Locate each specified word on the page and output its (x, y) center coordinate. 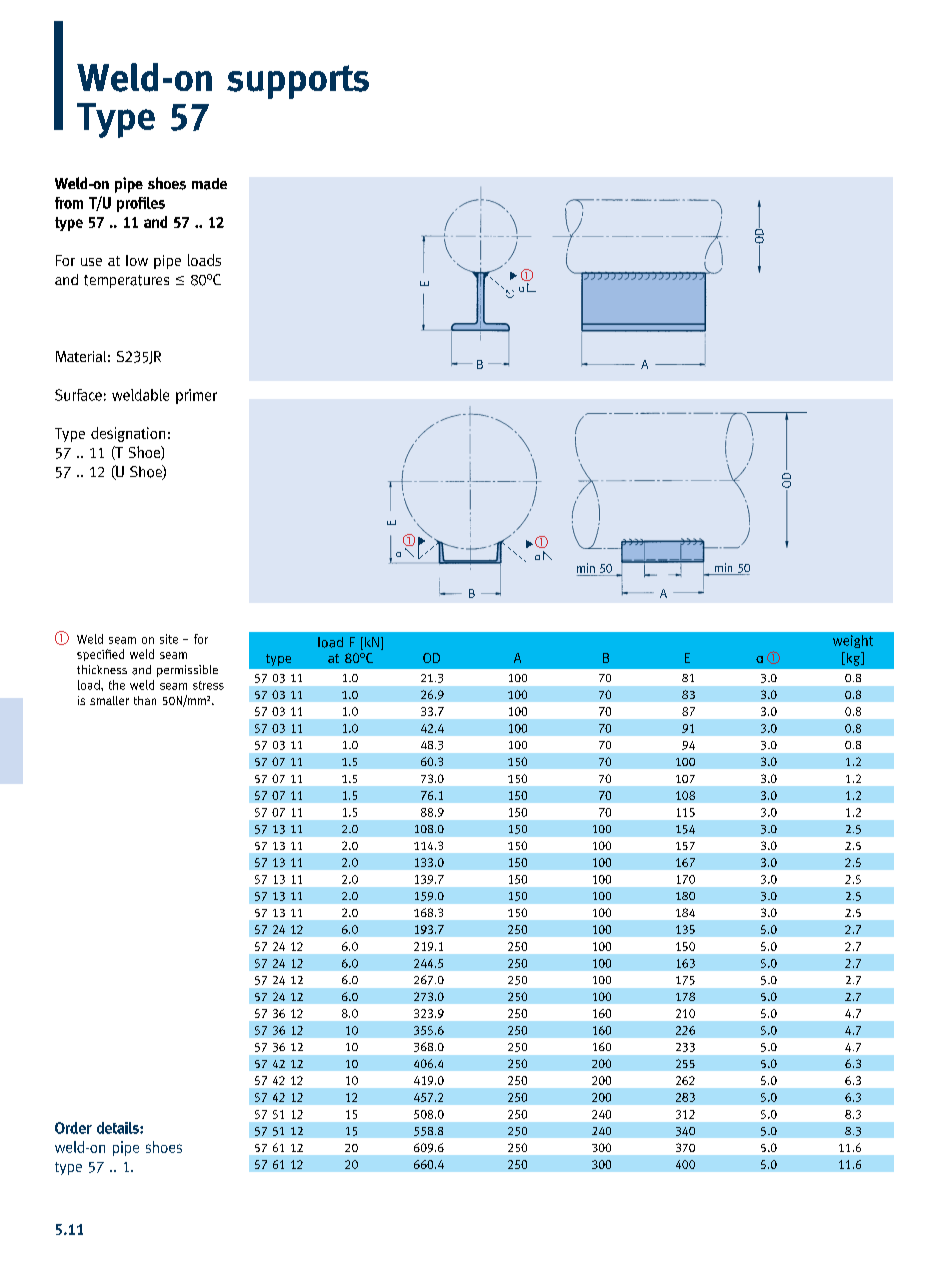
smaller (109, 700)
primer (196, 396)
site (169, 639)
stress (208, 685)
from (69, 203)
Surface (78, 395)
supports (298, 82)
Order (73, 1128)
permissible (187, 671)
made (209, 184)
